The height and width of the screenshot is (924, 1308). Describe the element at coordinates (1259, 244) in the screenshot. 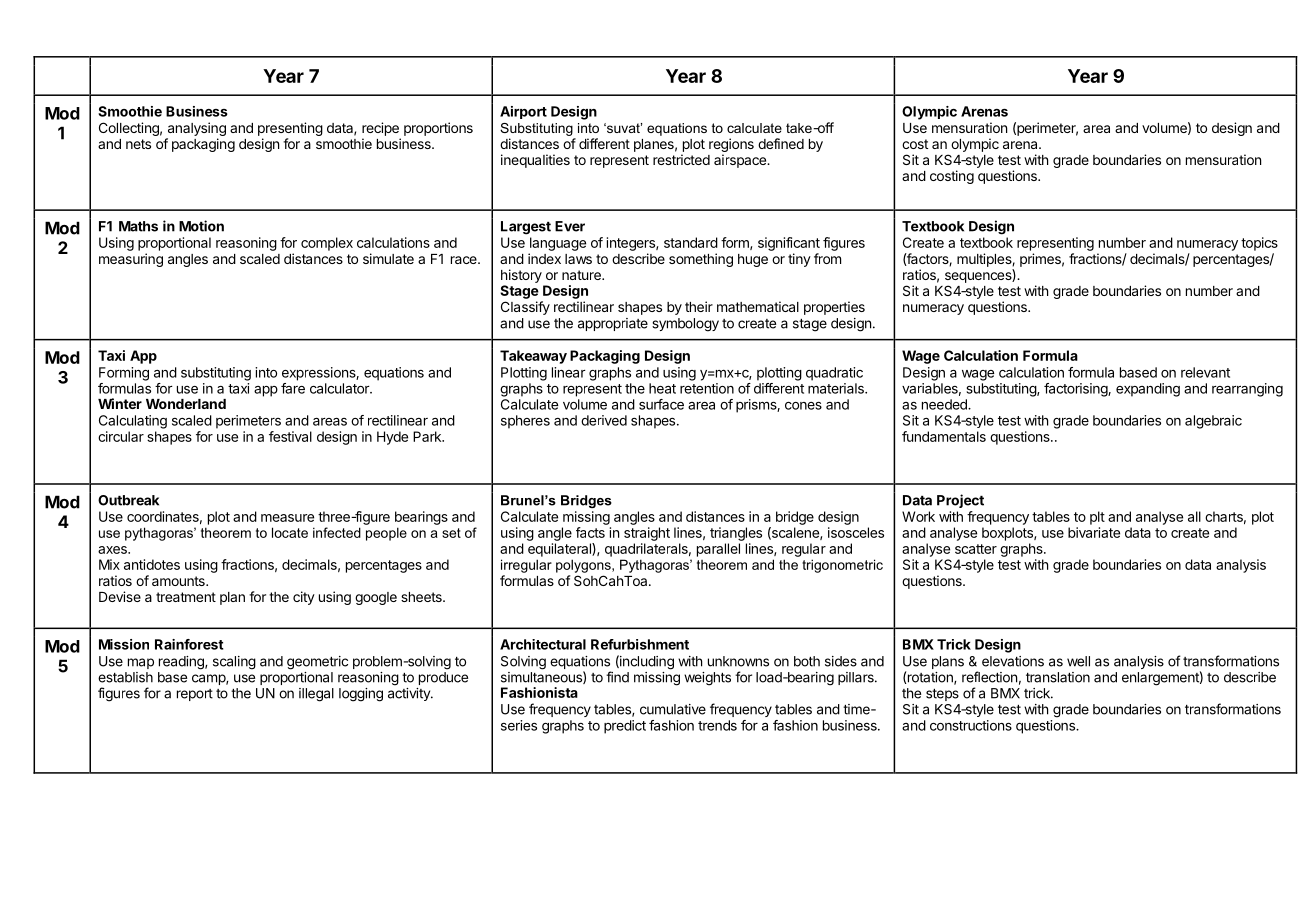

I see `topics` at that location.
